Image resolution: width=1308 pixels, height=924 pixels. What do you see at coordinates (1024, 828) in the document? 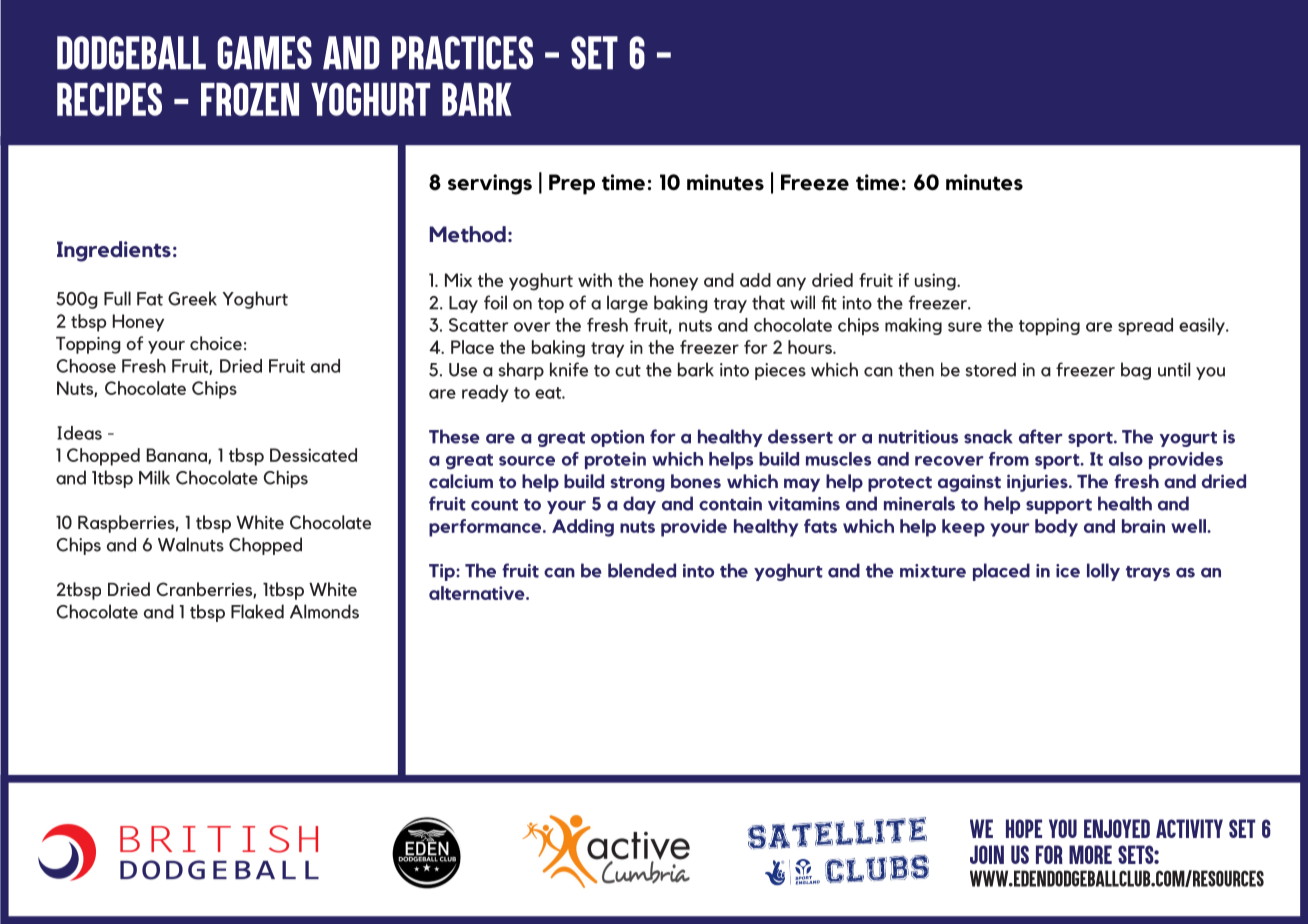
I see `hope` at bounding box center [1024, 828].
